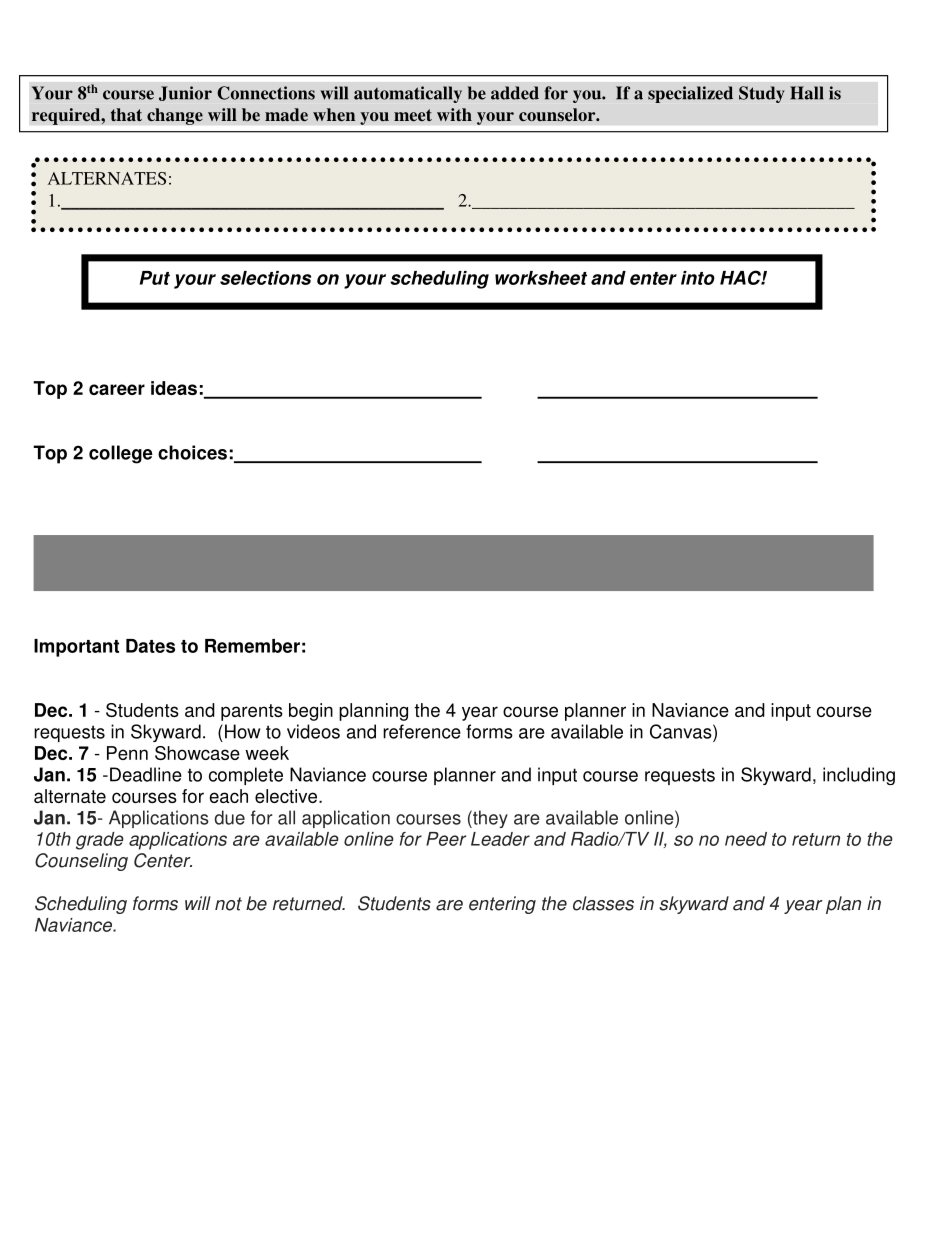 This screenshot has width=952, height=1233. I want to click on Study, so click(762, 94).
